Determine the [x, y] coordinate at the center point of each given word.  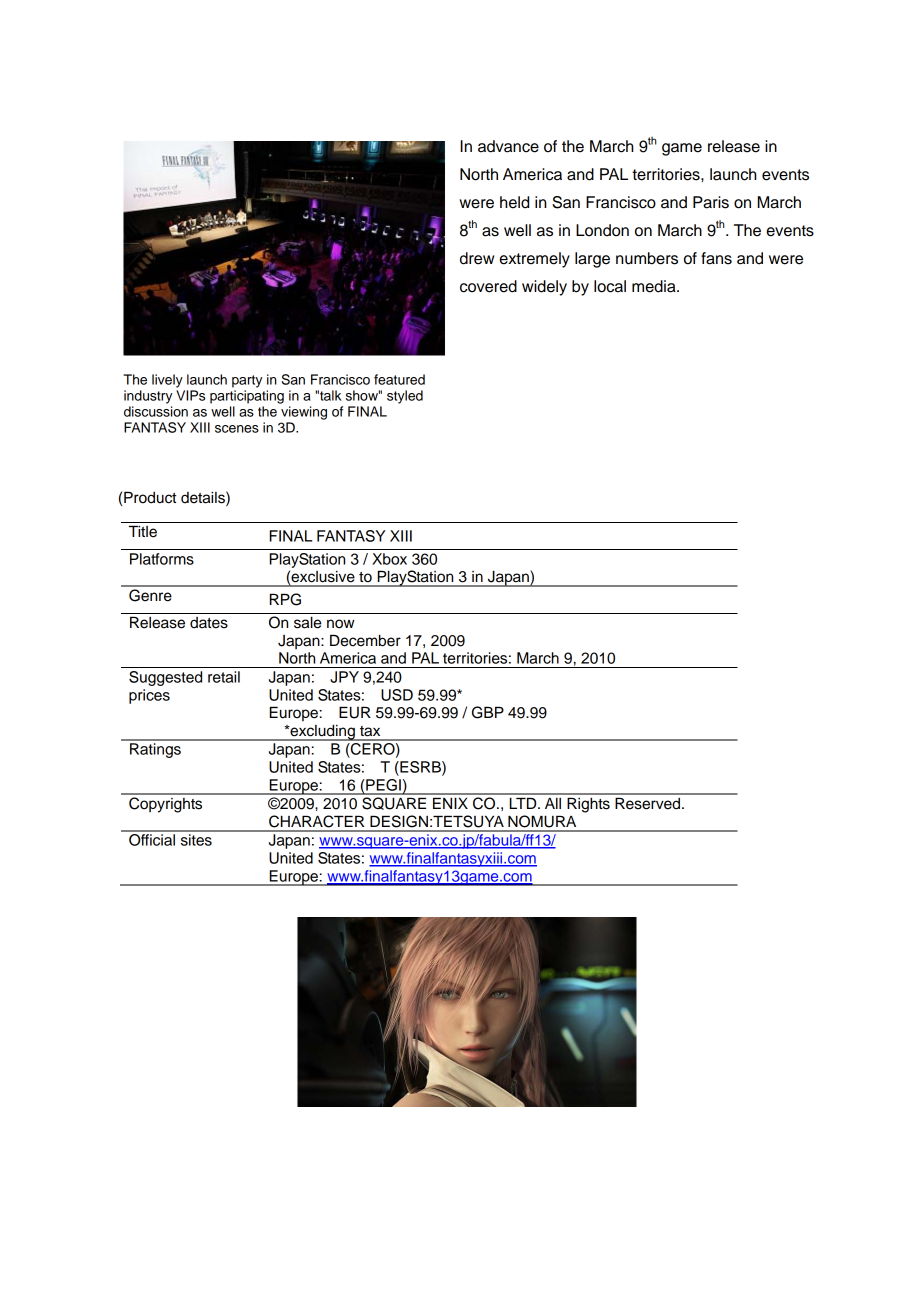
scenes [237, 429]
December [365, 640]
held [514, 202]
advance [508, 146]
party [247, 381]
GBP [488, 712]
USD [397, 695]
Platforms [162, 559]
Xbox [389, 559]
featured [399, 379]
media [655, 286]
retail [224, 677]
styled [405, 397]
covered [488, 286]
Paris [711, 202]
